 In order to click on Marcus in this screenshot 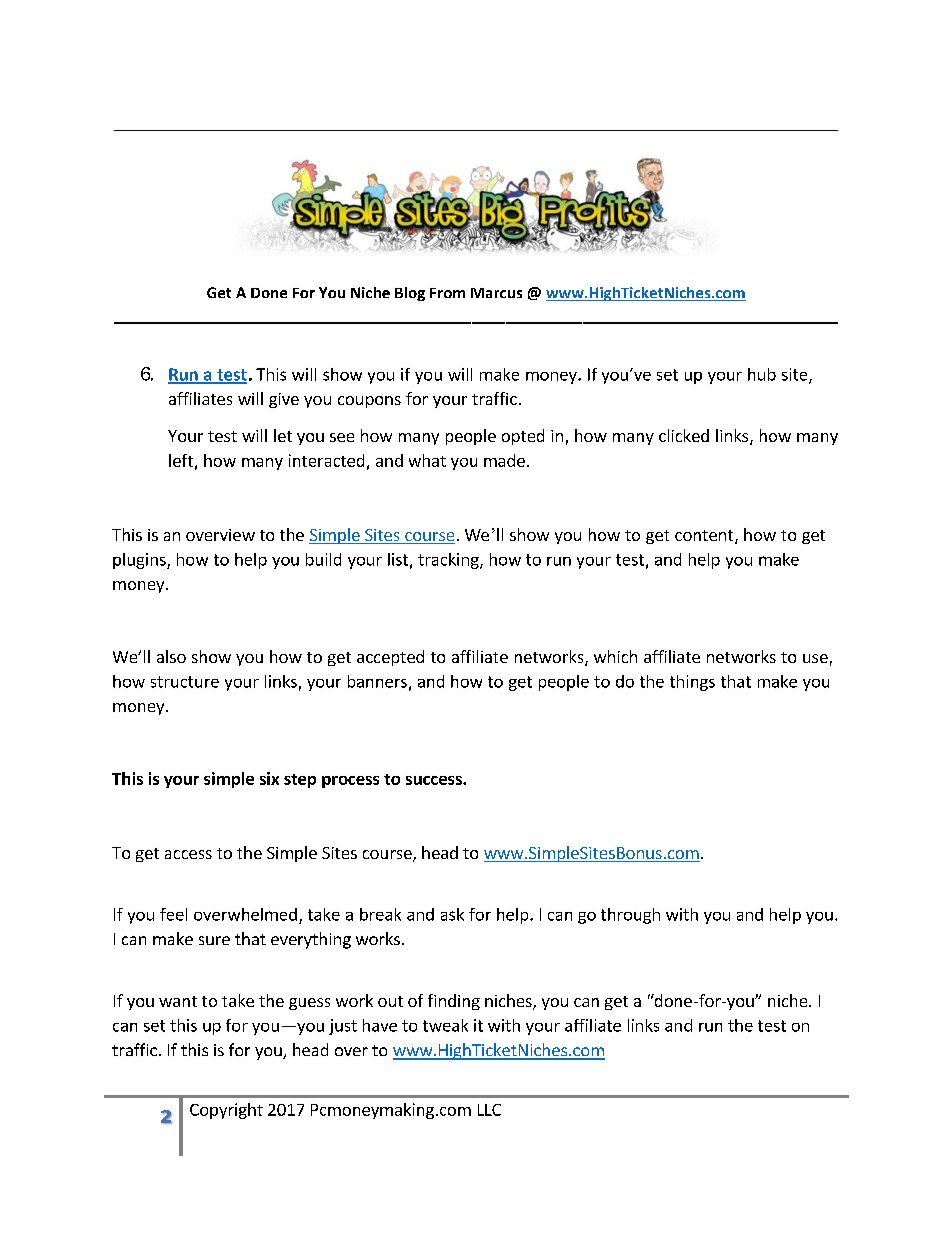, I will do `click(496, 293)`.
